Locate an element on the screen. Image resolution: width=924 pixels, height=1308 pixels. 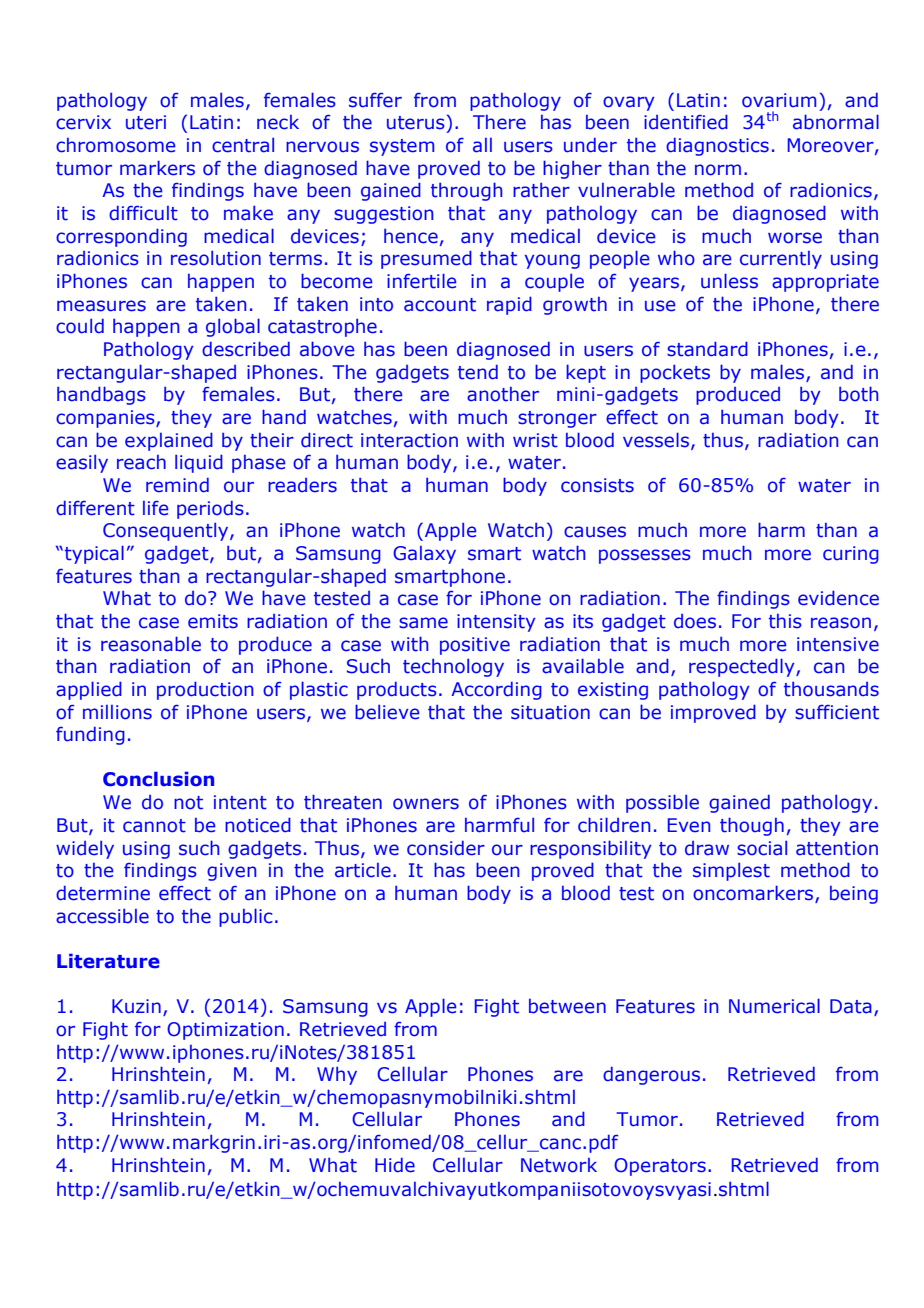
Conclusion is located at coordinates (158, 779).
